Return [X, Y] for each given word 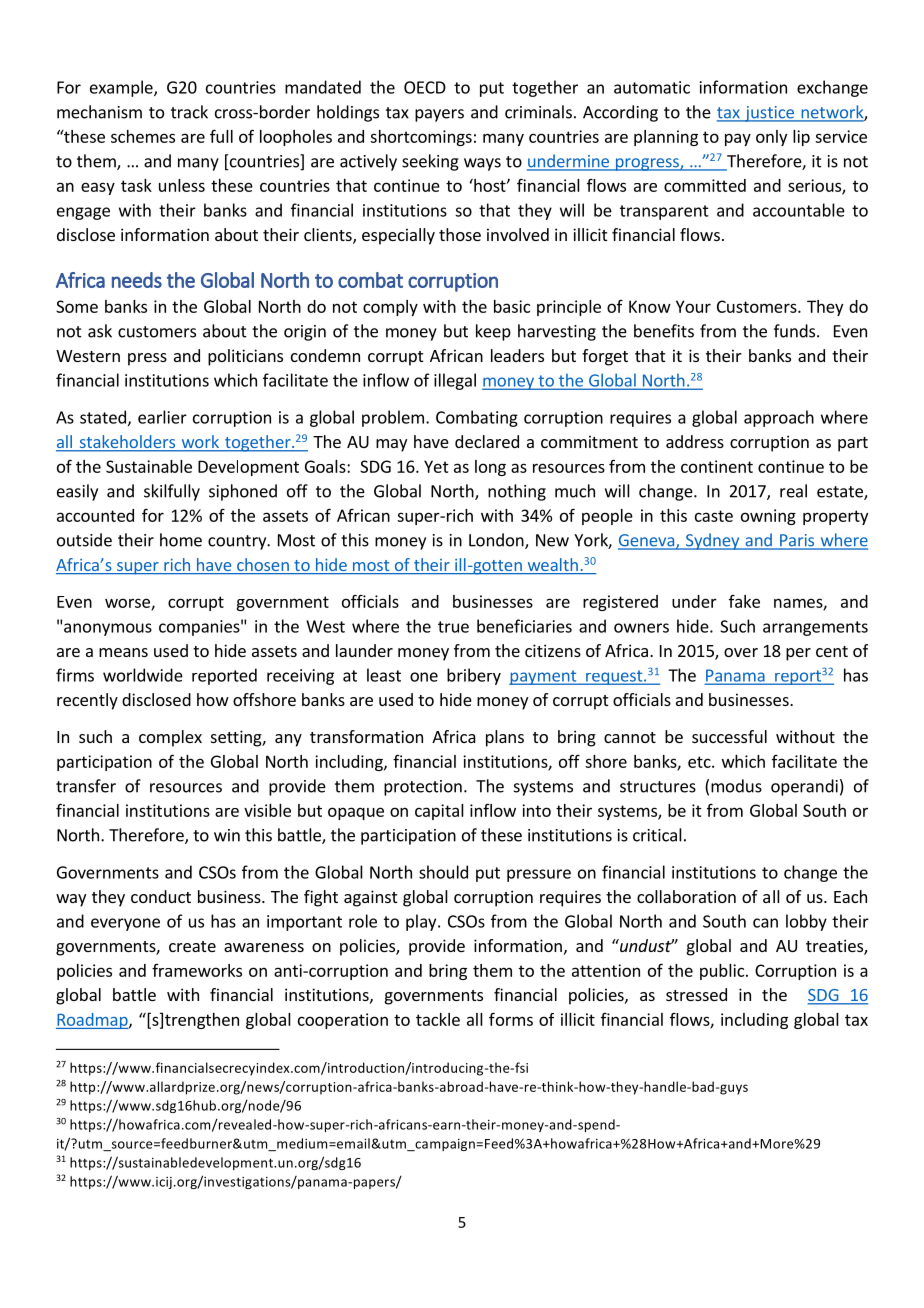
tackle [438, 1019]
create [192, 946]
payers [439, 115]
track [189, 112]
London [497, 541]
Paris [797, 541]
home [181, 540]
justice [769, 114]
